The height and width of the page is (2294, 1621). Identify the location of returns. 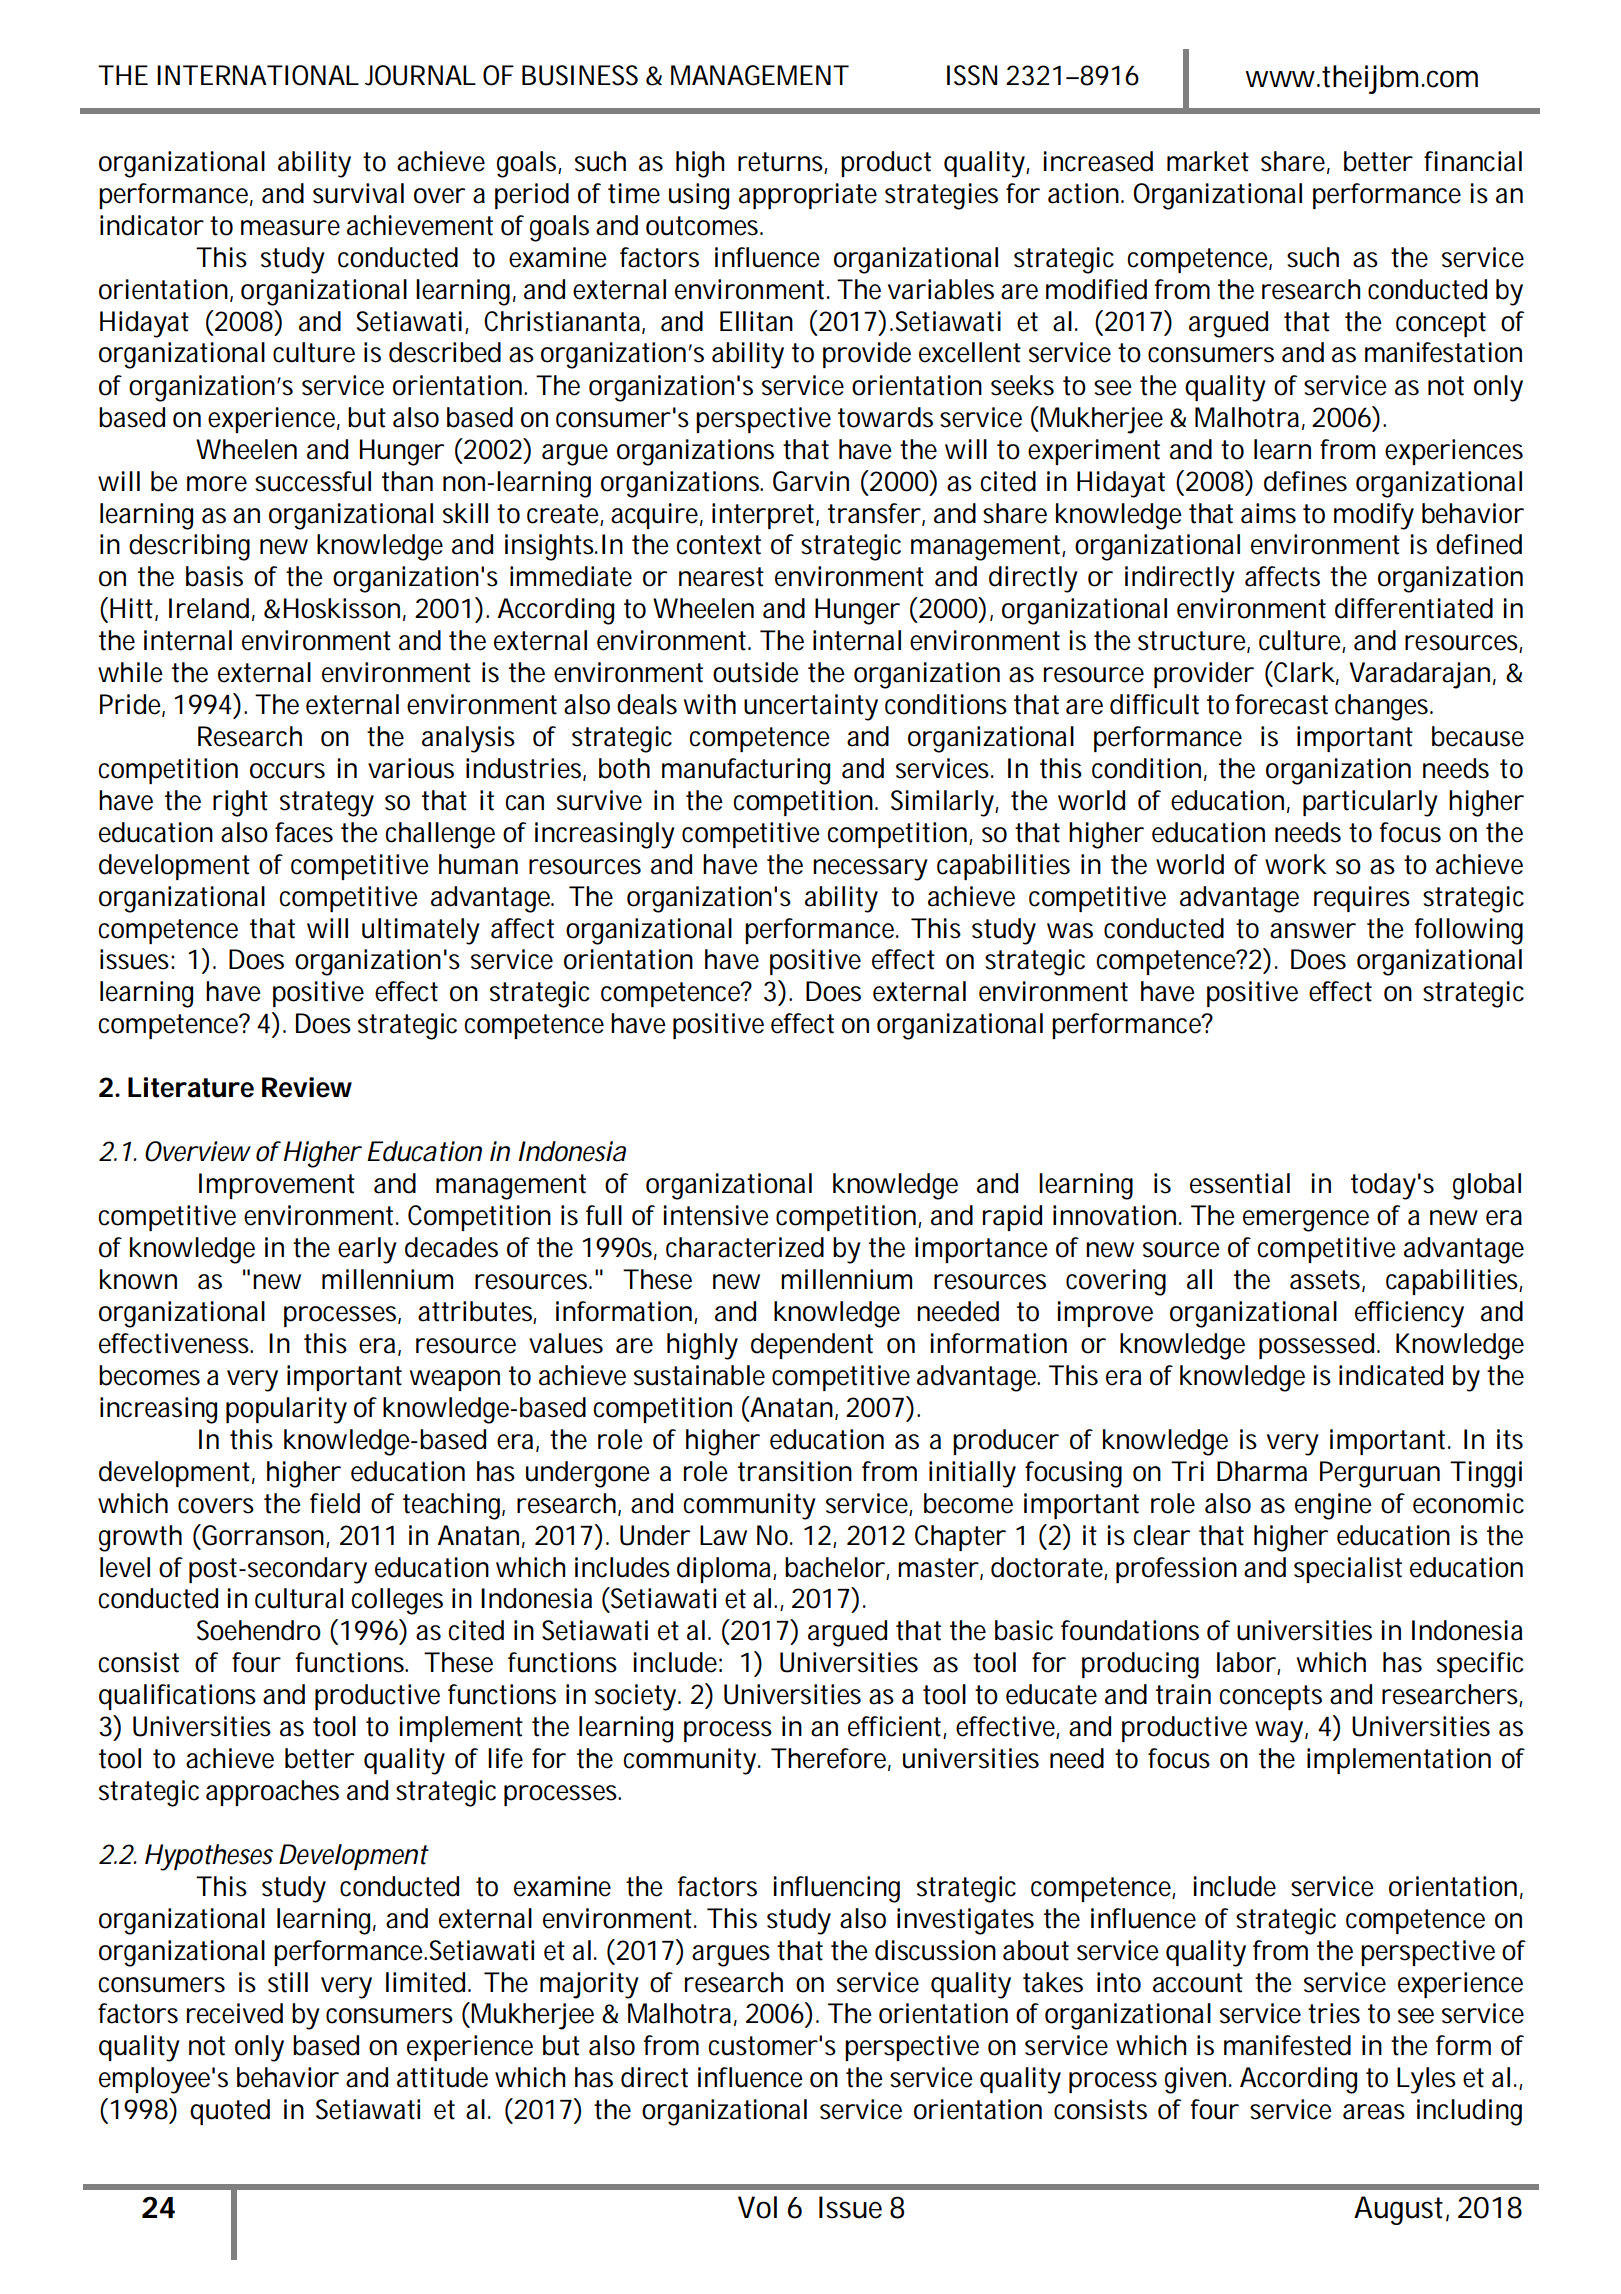
(782, 163).
